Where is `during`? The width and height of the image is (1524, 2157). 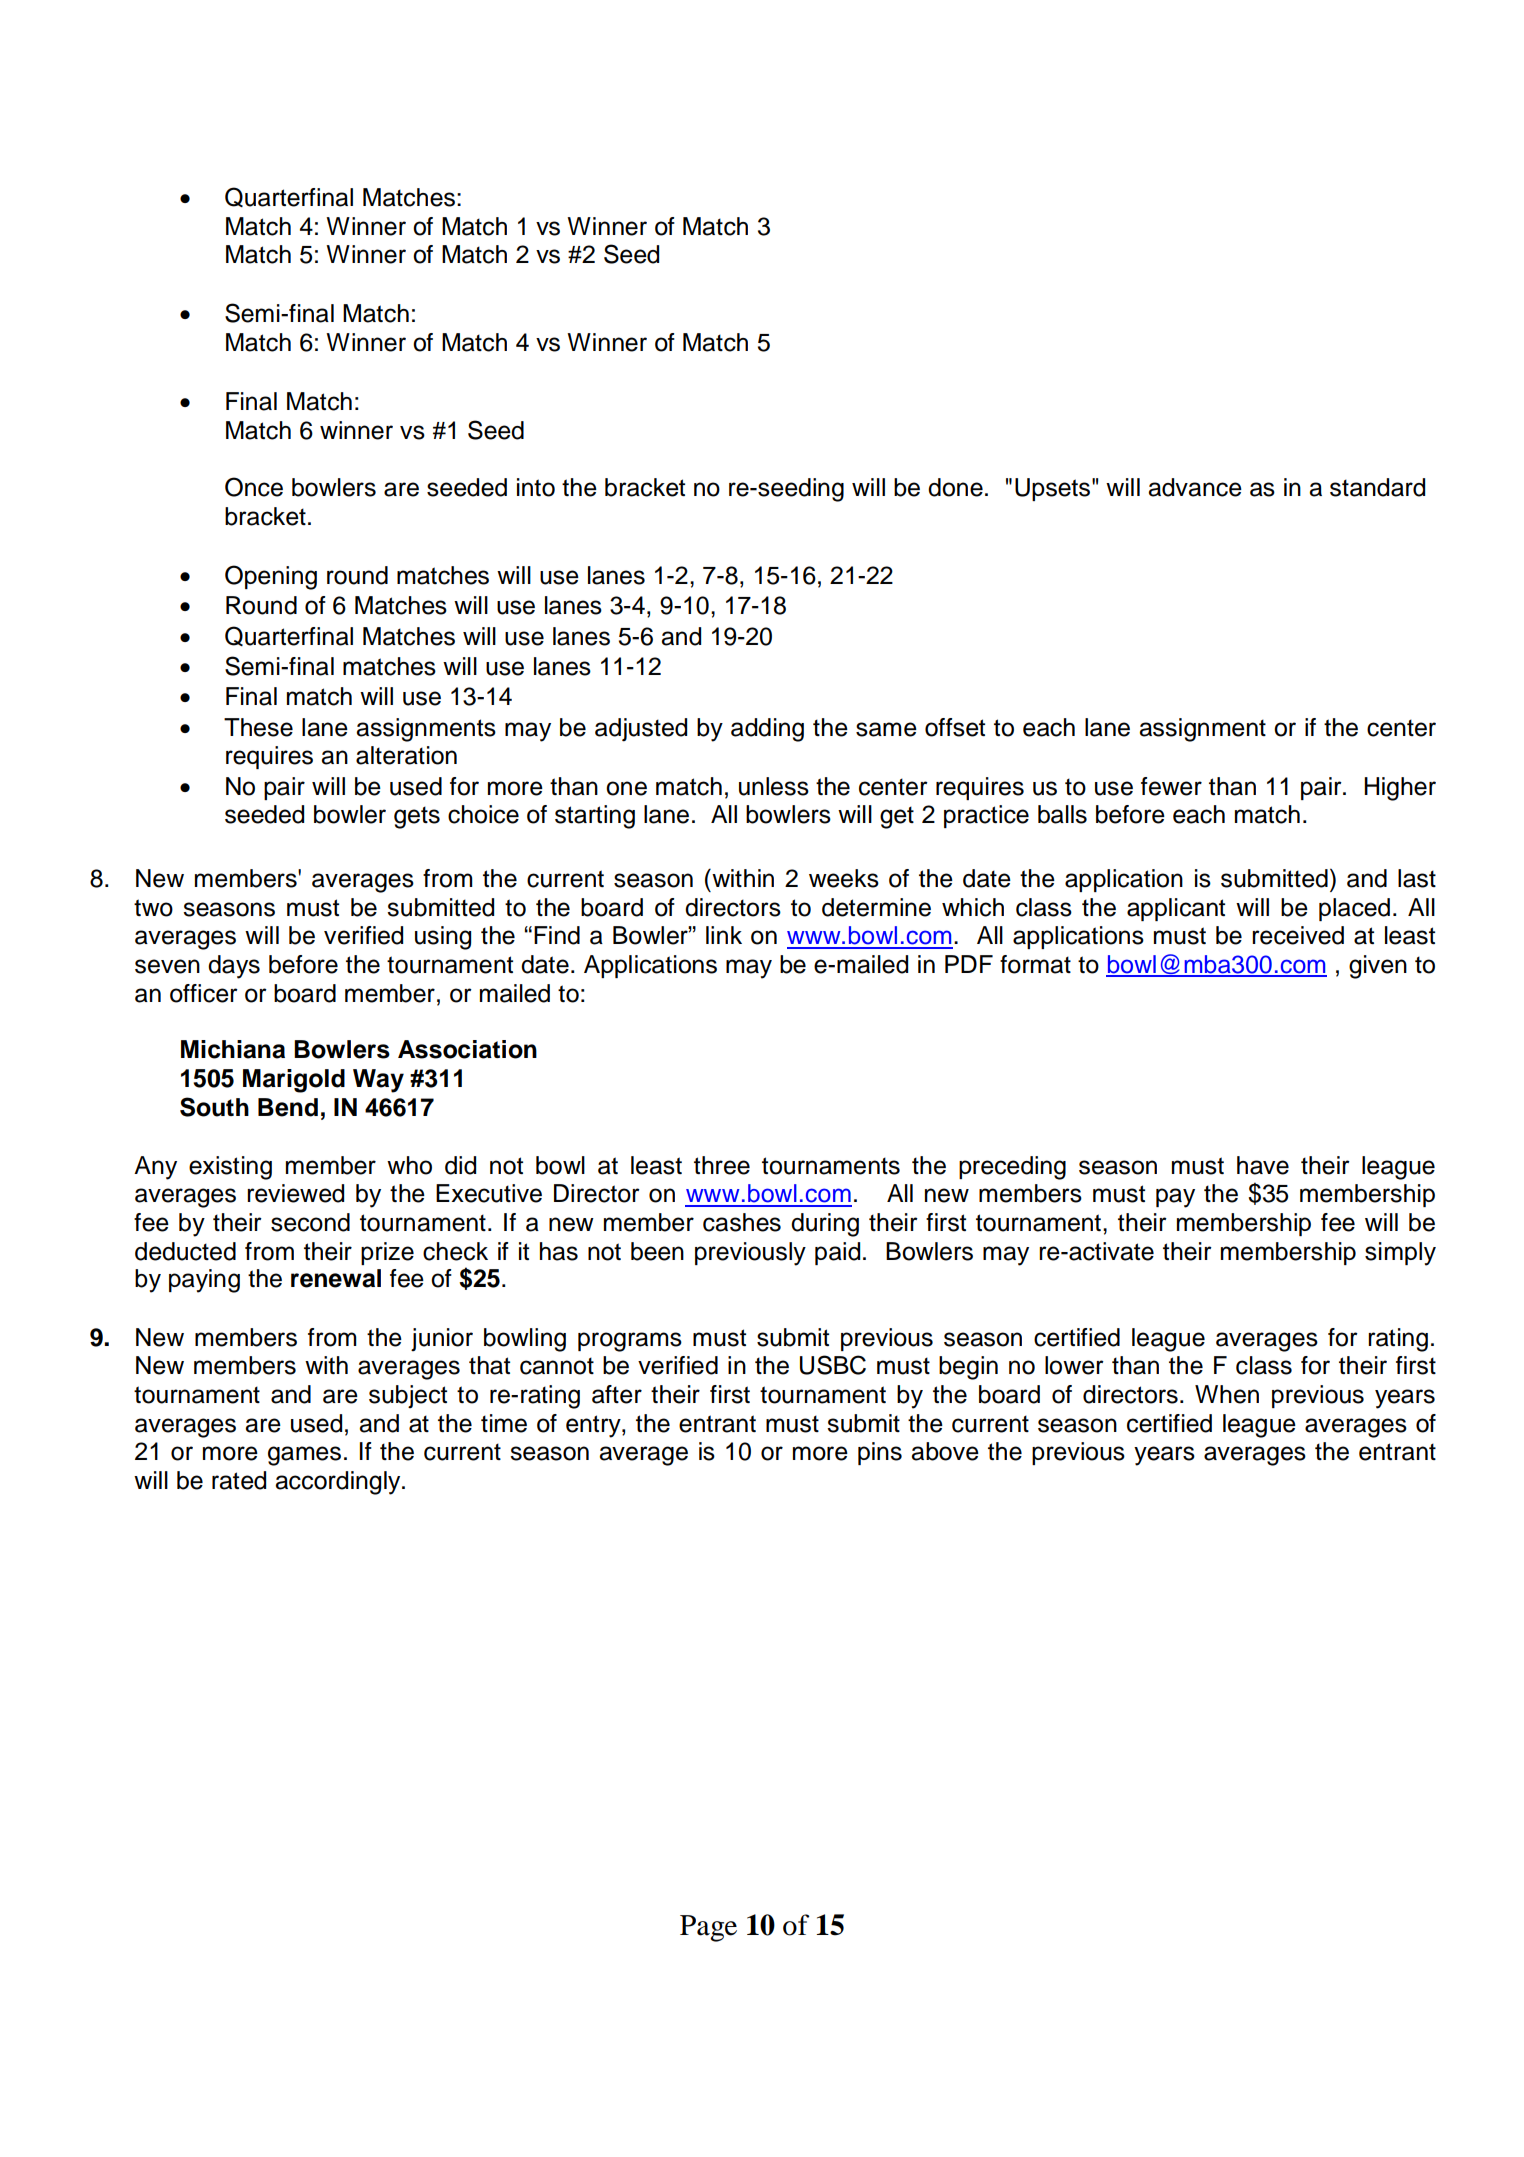
during is located at coordinates (825, 1225).
